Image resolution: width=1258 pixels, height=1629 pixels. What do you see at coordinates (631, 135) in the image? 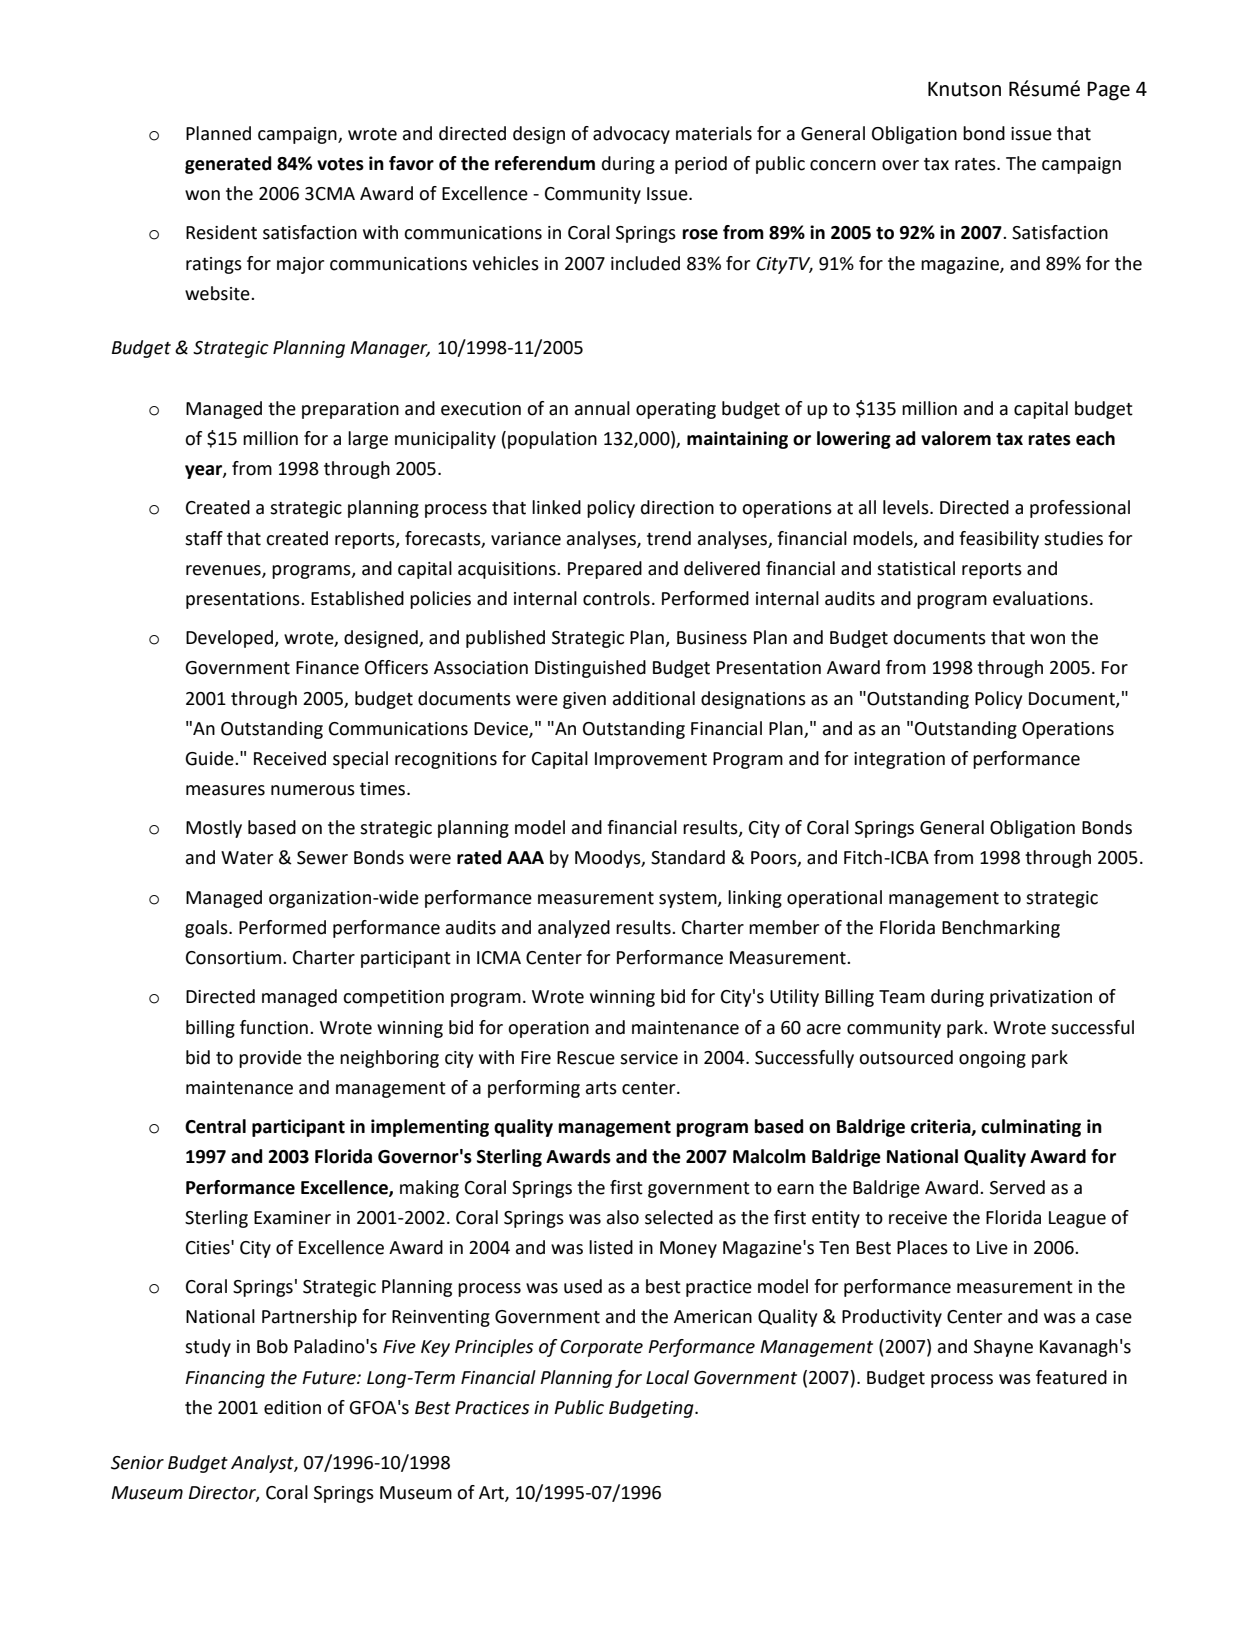
I see `advocacy` at bounding box center [631, 135].
